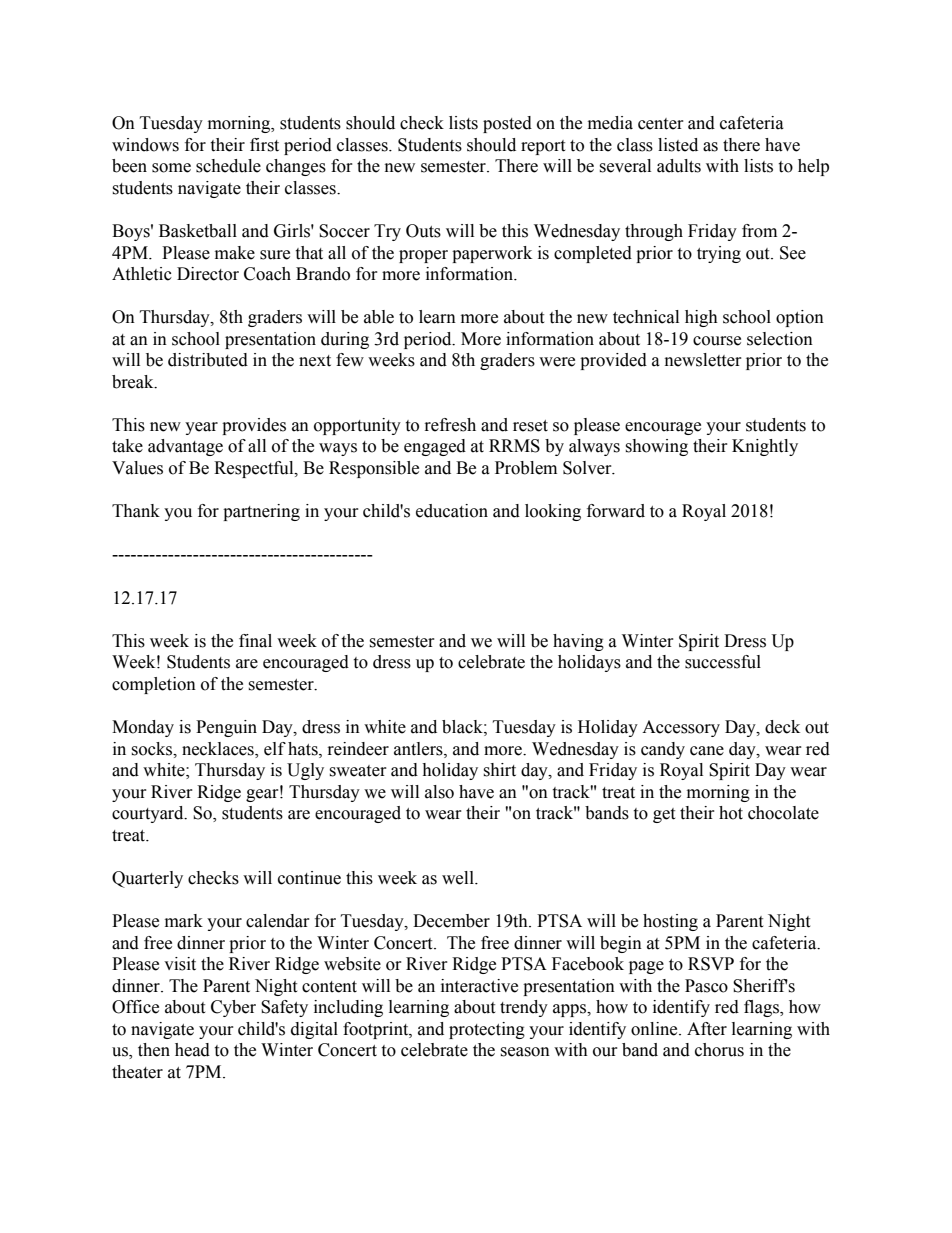 Image resolution: width=952 pixels, height=1233 pixels. I want to click on head, so click(192, 1050).
